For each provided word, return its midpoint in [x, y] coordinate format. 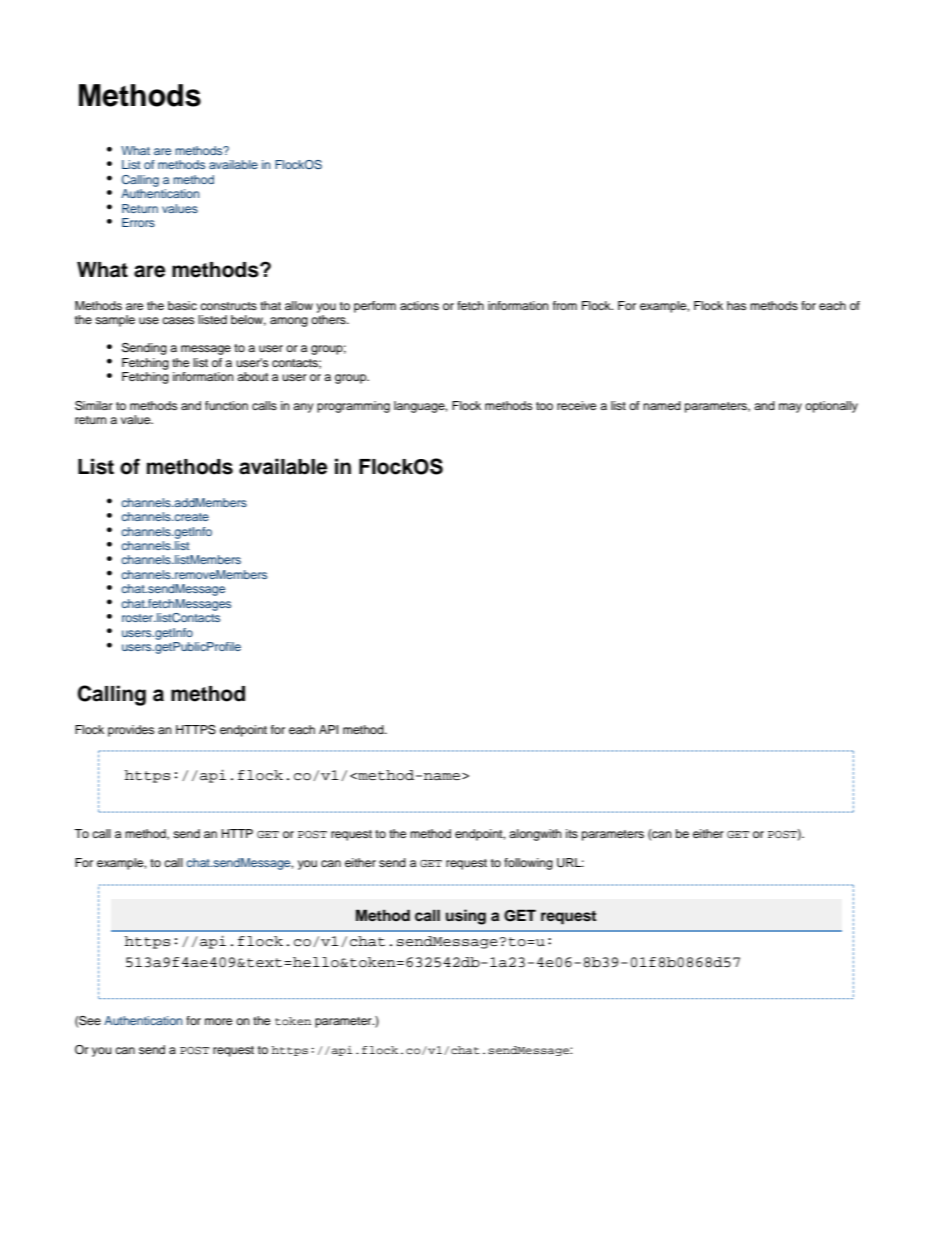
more [218, 1021]
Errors [138, 222]
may [790, 408]
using [466, 917]
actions [419, 305]
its [572, 833]
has [736, 305]
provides [131, 731]
